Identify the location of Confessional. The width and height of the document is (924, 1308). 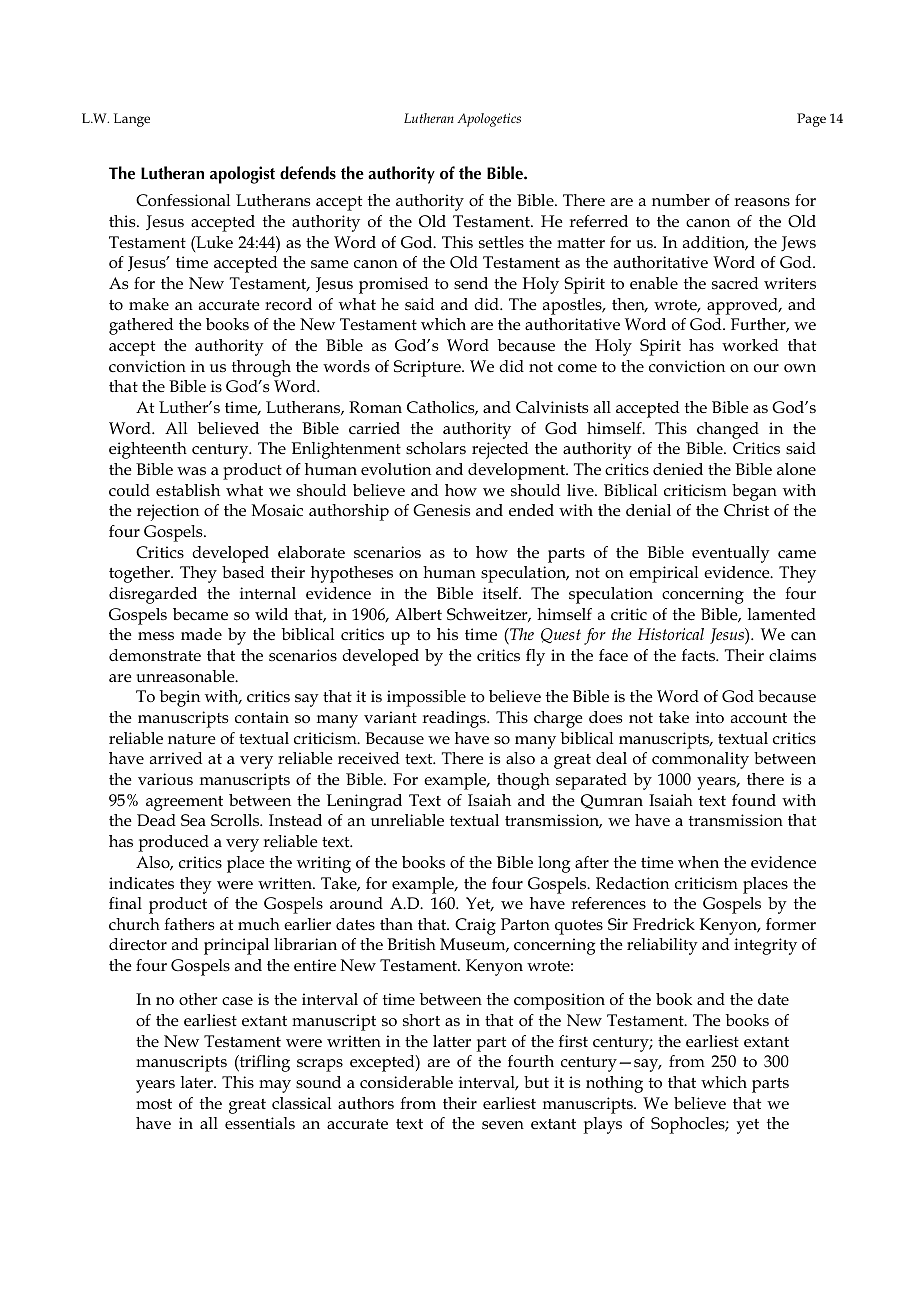
(183, 200).
